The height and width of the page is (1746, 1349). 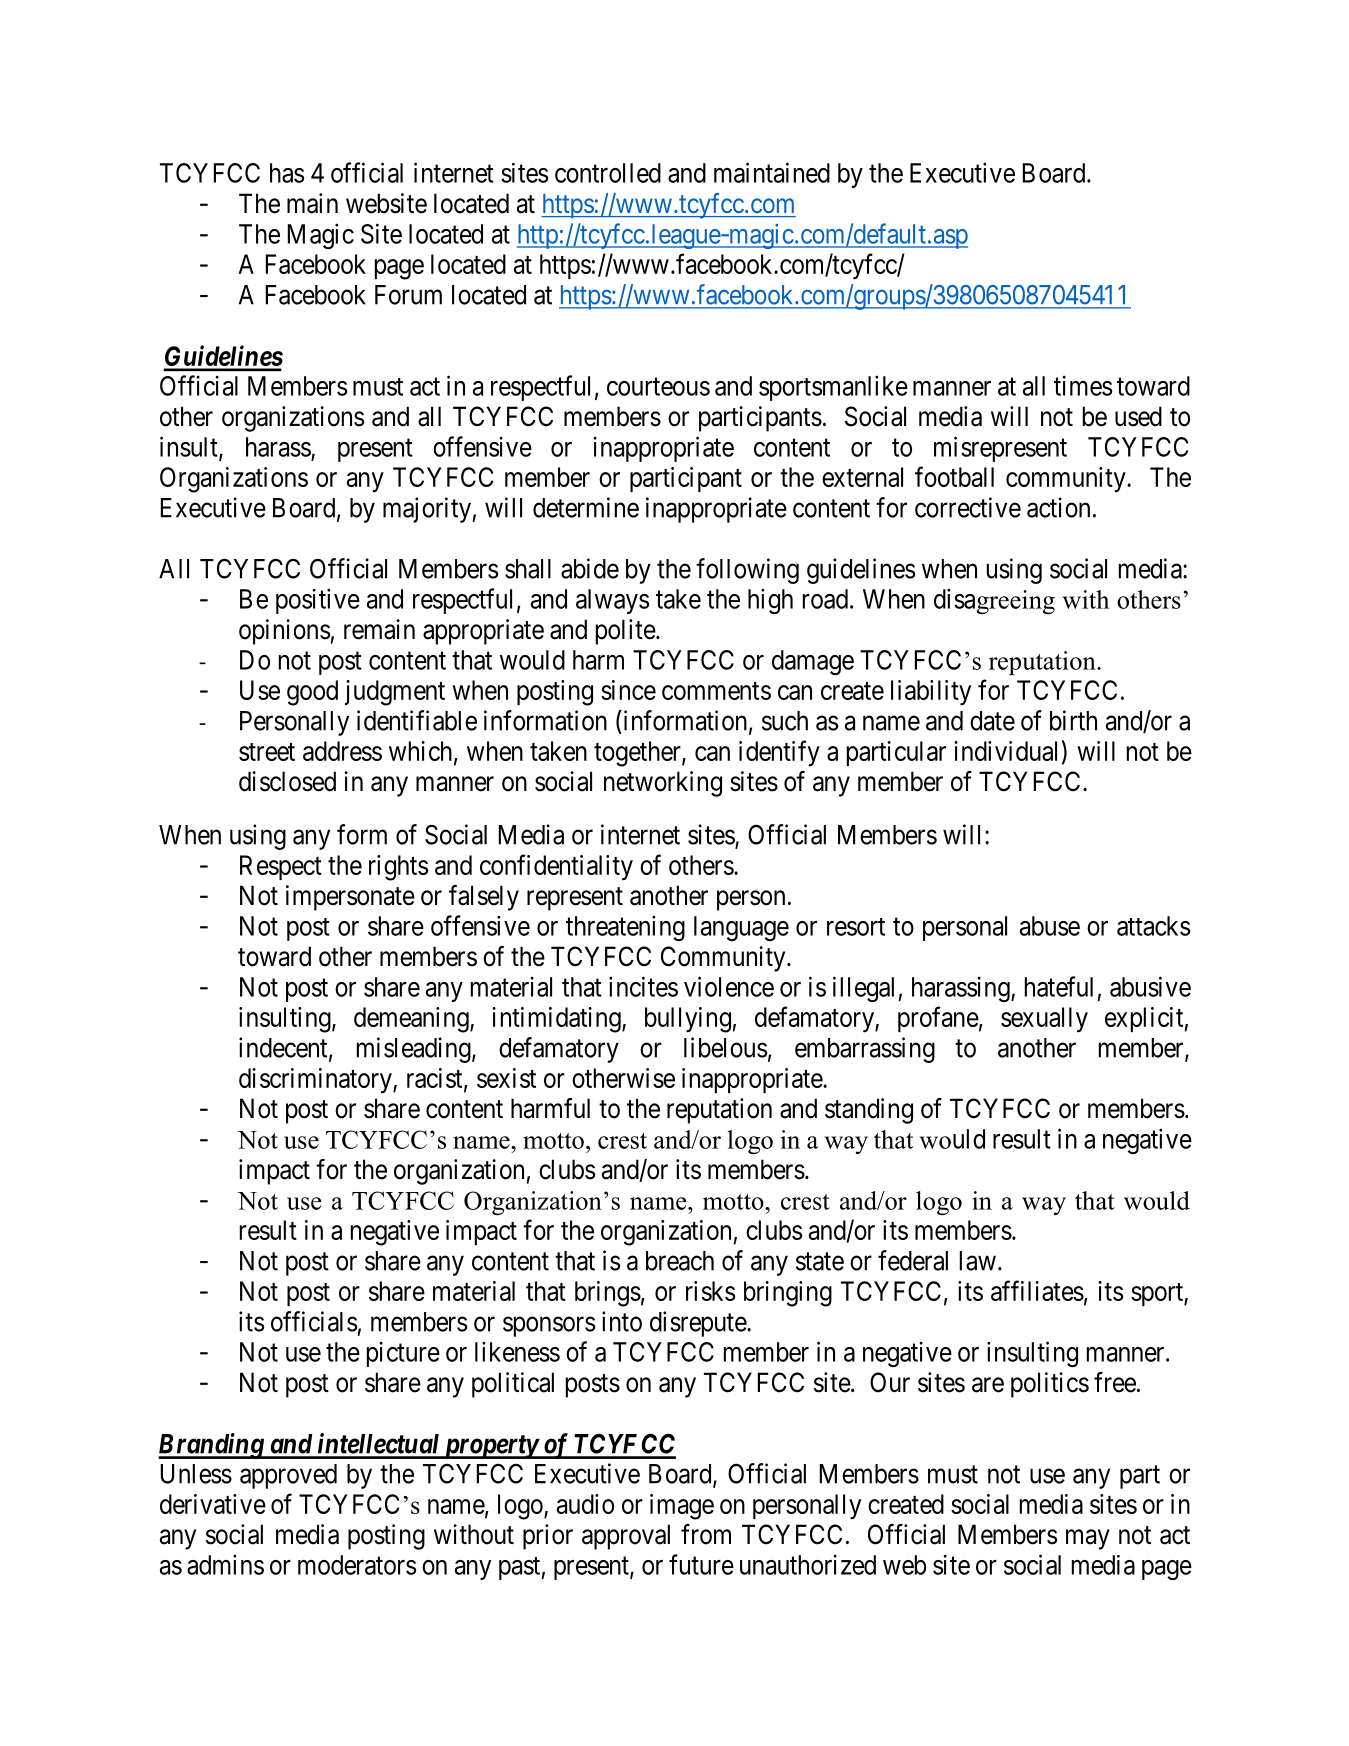 What do you see at coordinates (398, 868) in the page?
I see `rights` at bounding box center [398, 868].
